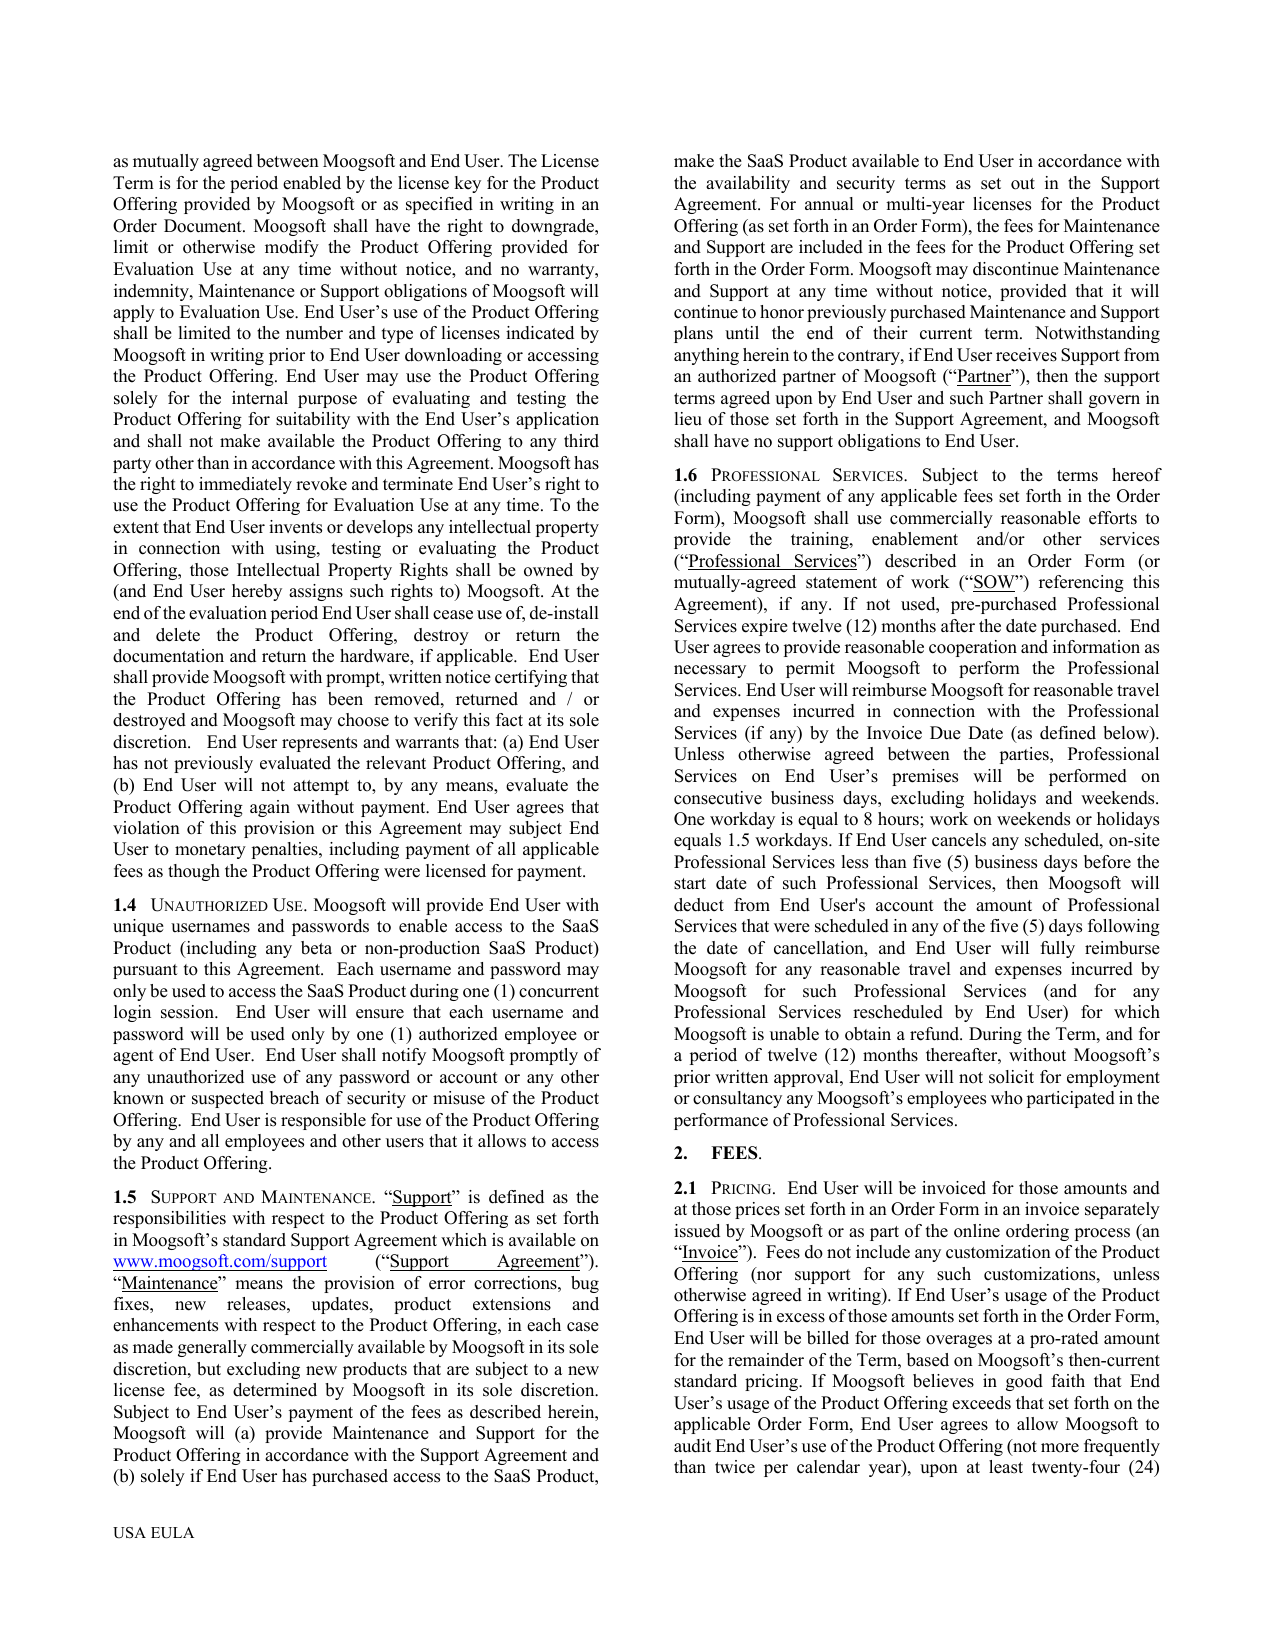 Image resolution: width=1271 pixels, height=1645 pixels. I want to click on audit, so click(692, 1446).
